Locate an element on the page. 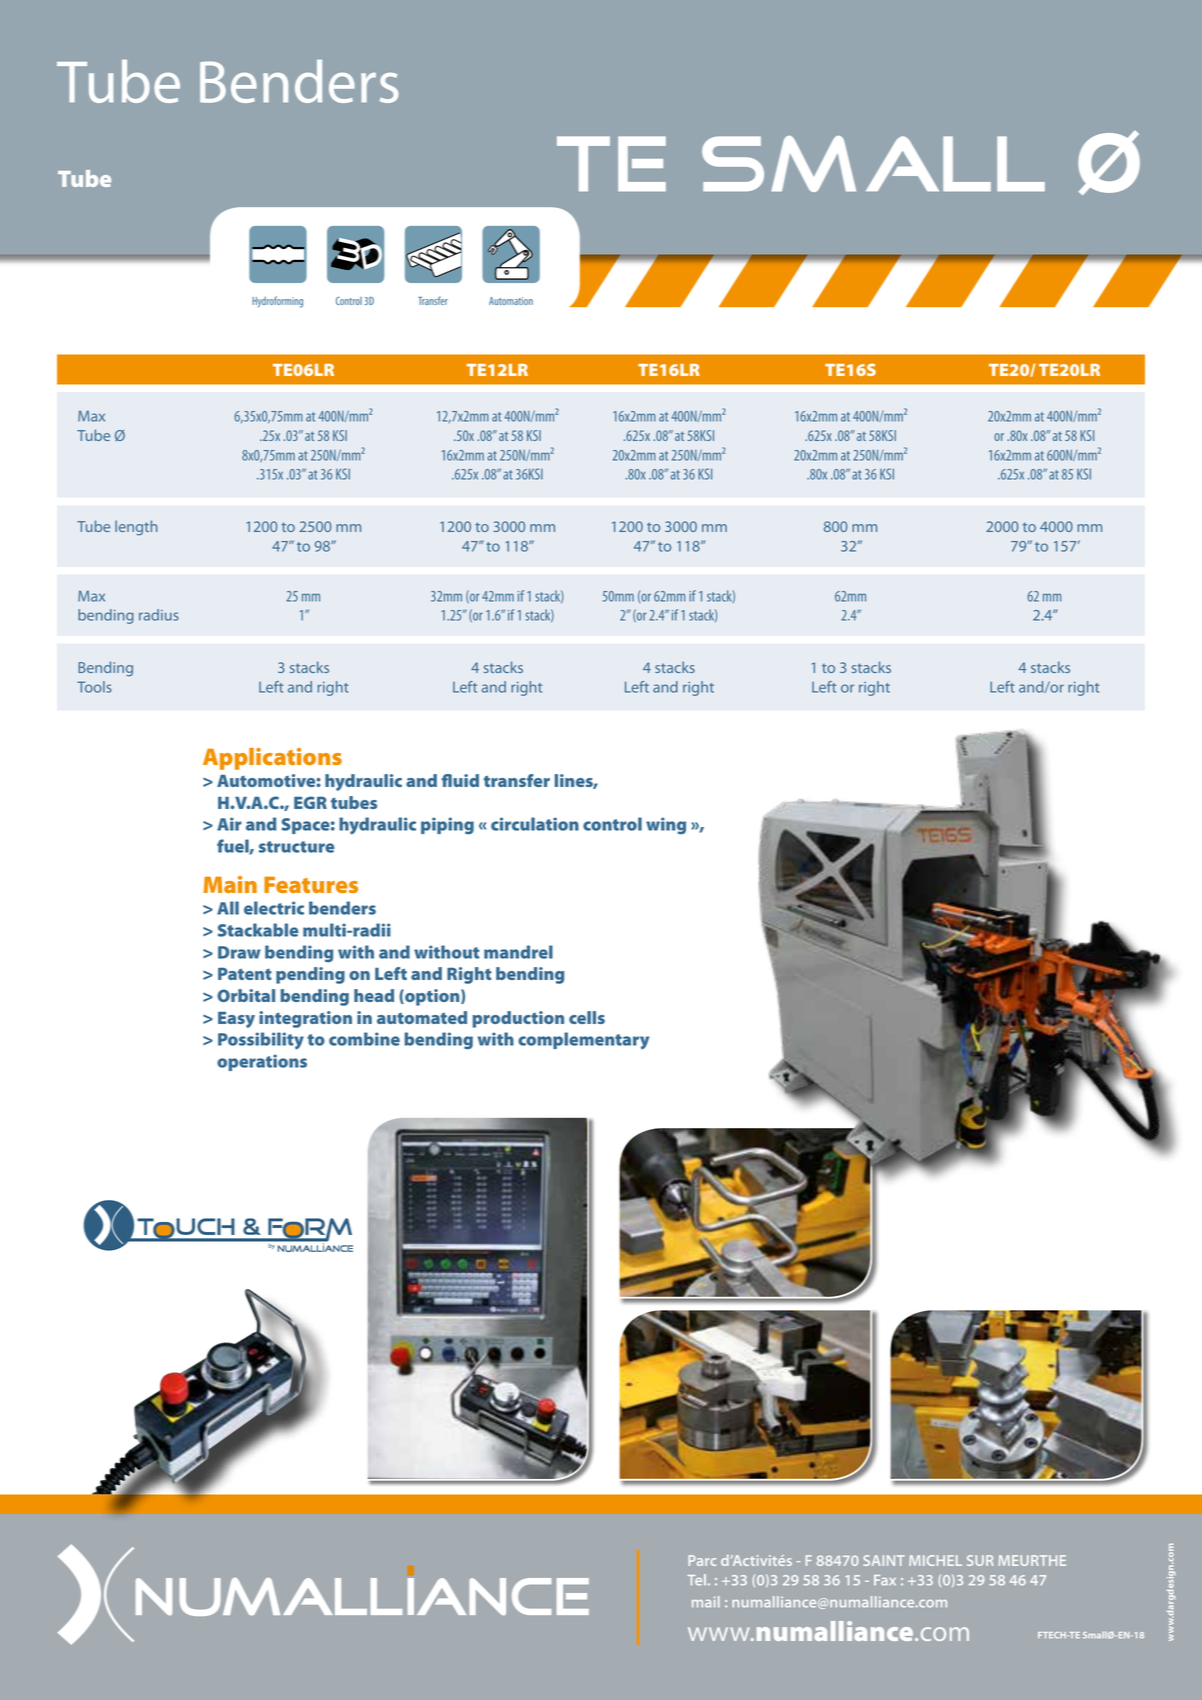 The width and height of the page is (1202, 1700). circulation is located at coordinates (535, 824).
